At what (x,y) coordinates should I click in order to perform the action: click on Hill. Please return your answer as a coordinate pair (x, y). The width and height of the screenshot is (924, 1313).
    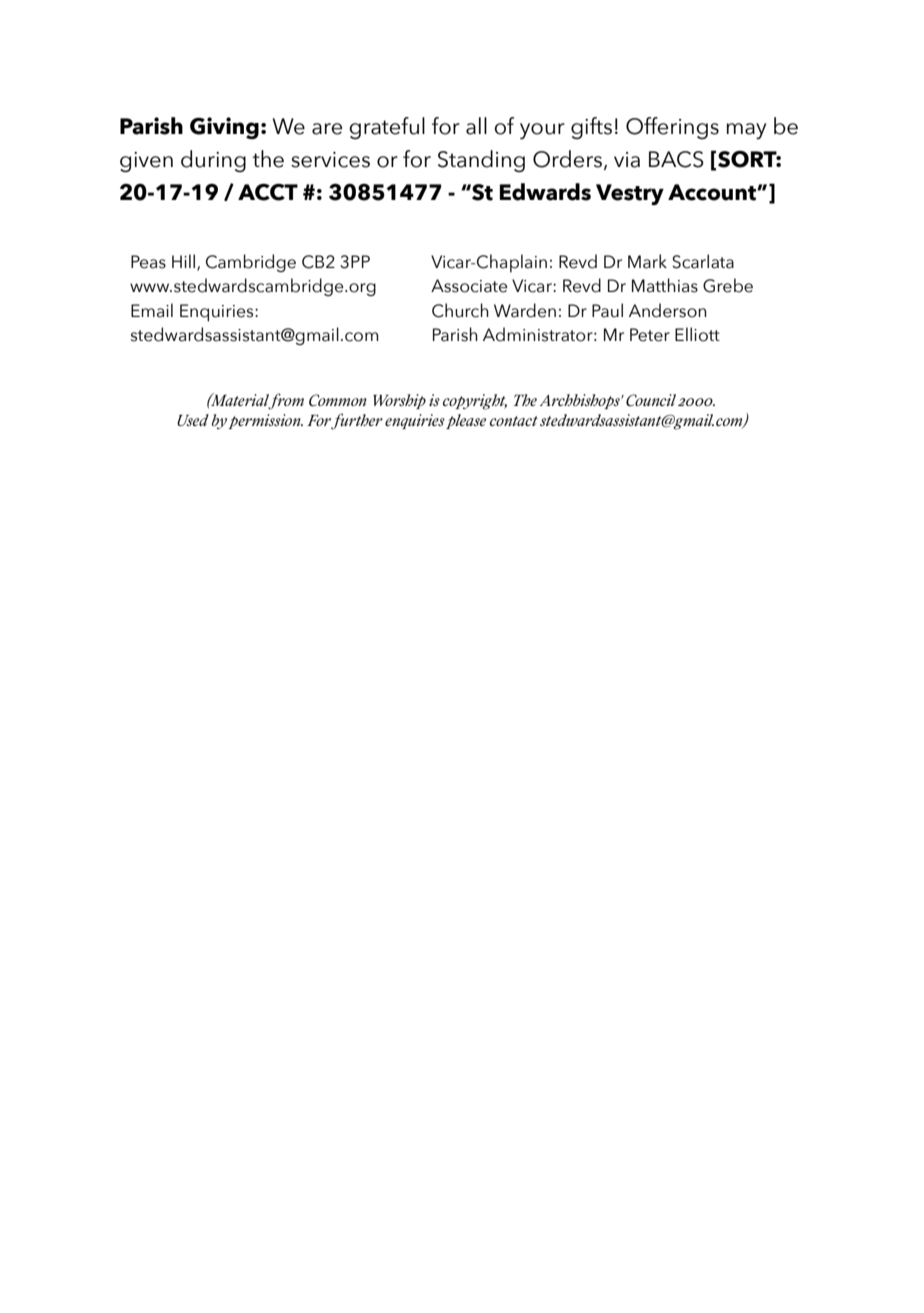
    Looking at the image, I should click on (185, 262).
